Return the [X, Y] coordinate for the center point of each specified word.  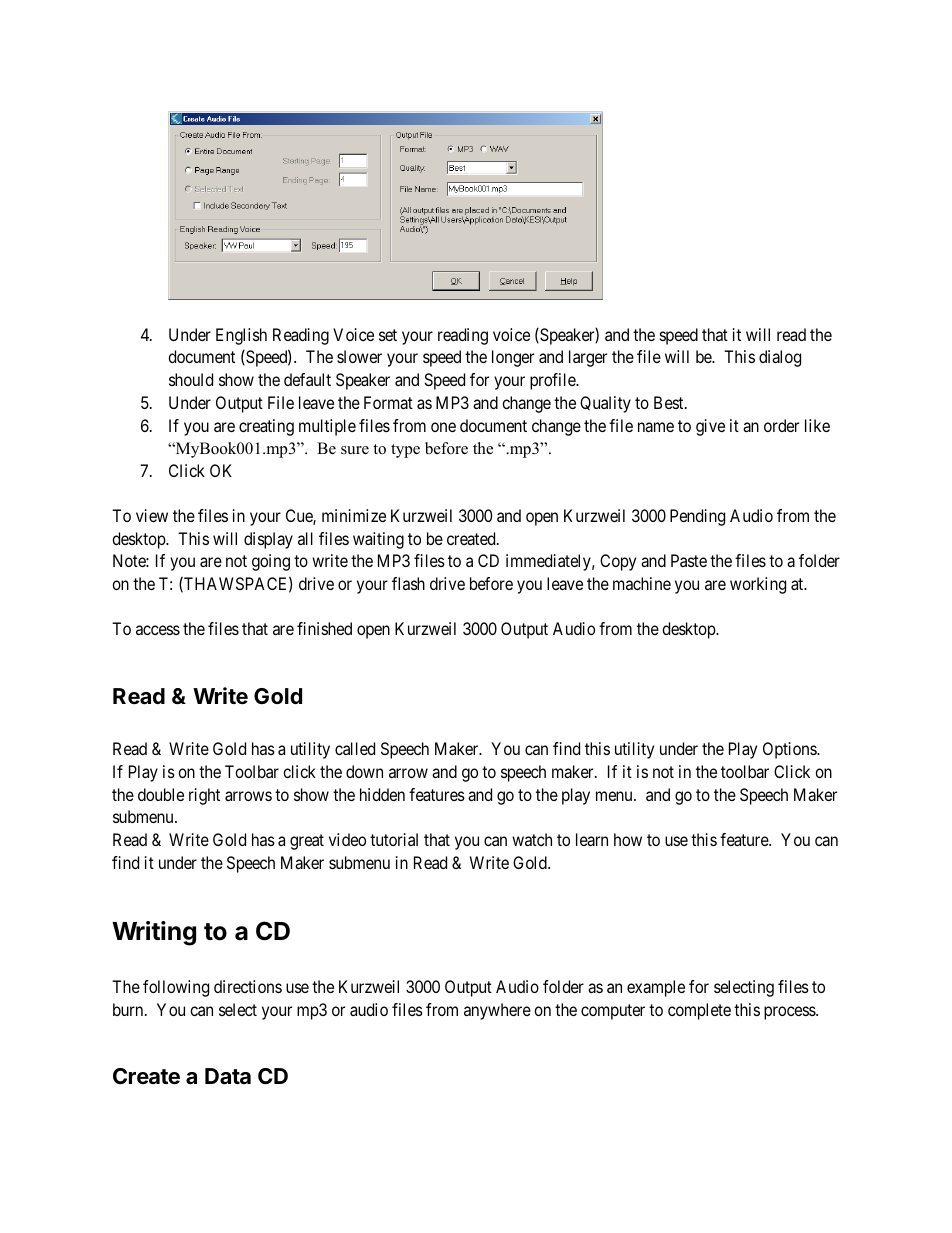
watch [532, 839]
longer [513, 358]
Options [790, 750]
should [191, 379]
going [271, 562]
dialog [780, 358]
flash [408, 583]
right [204, 796]
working [758, 585]
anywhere [497, 1011]
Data [228, 1076]
